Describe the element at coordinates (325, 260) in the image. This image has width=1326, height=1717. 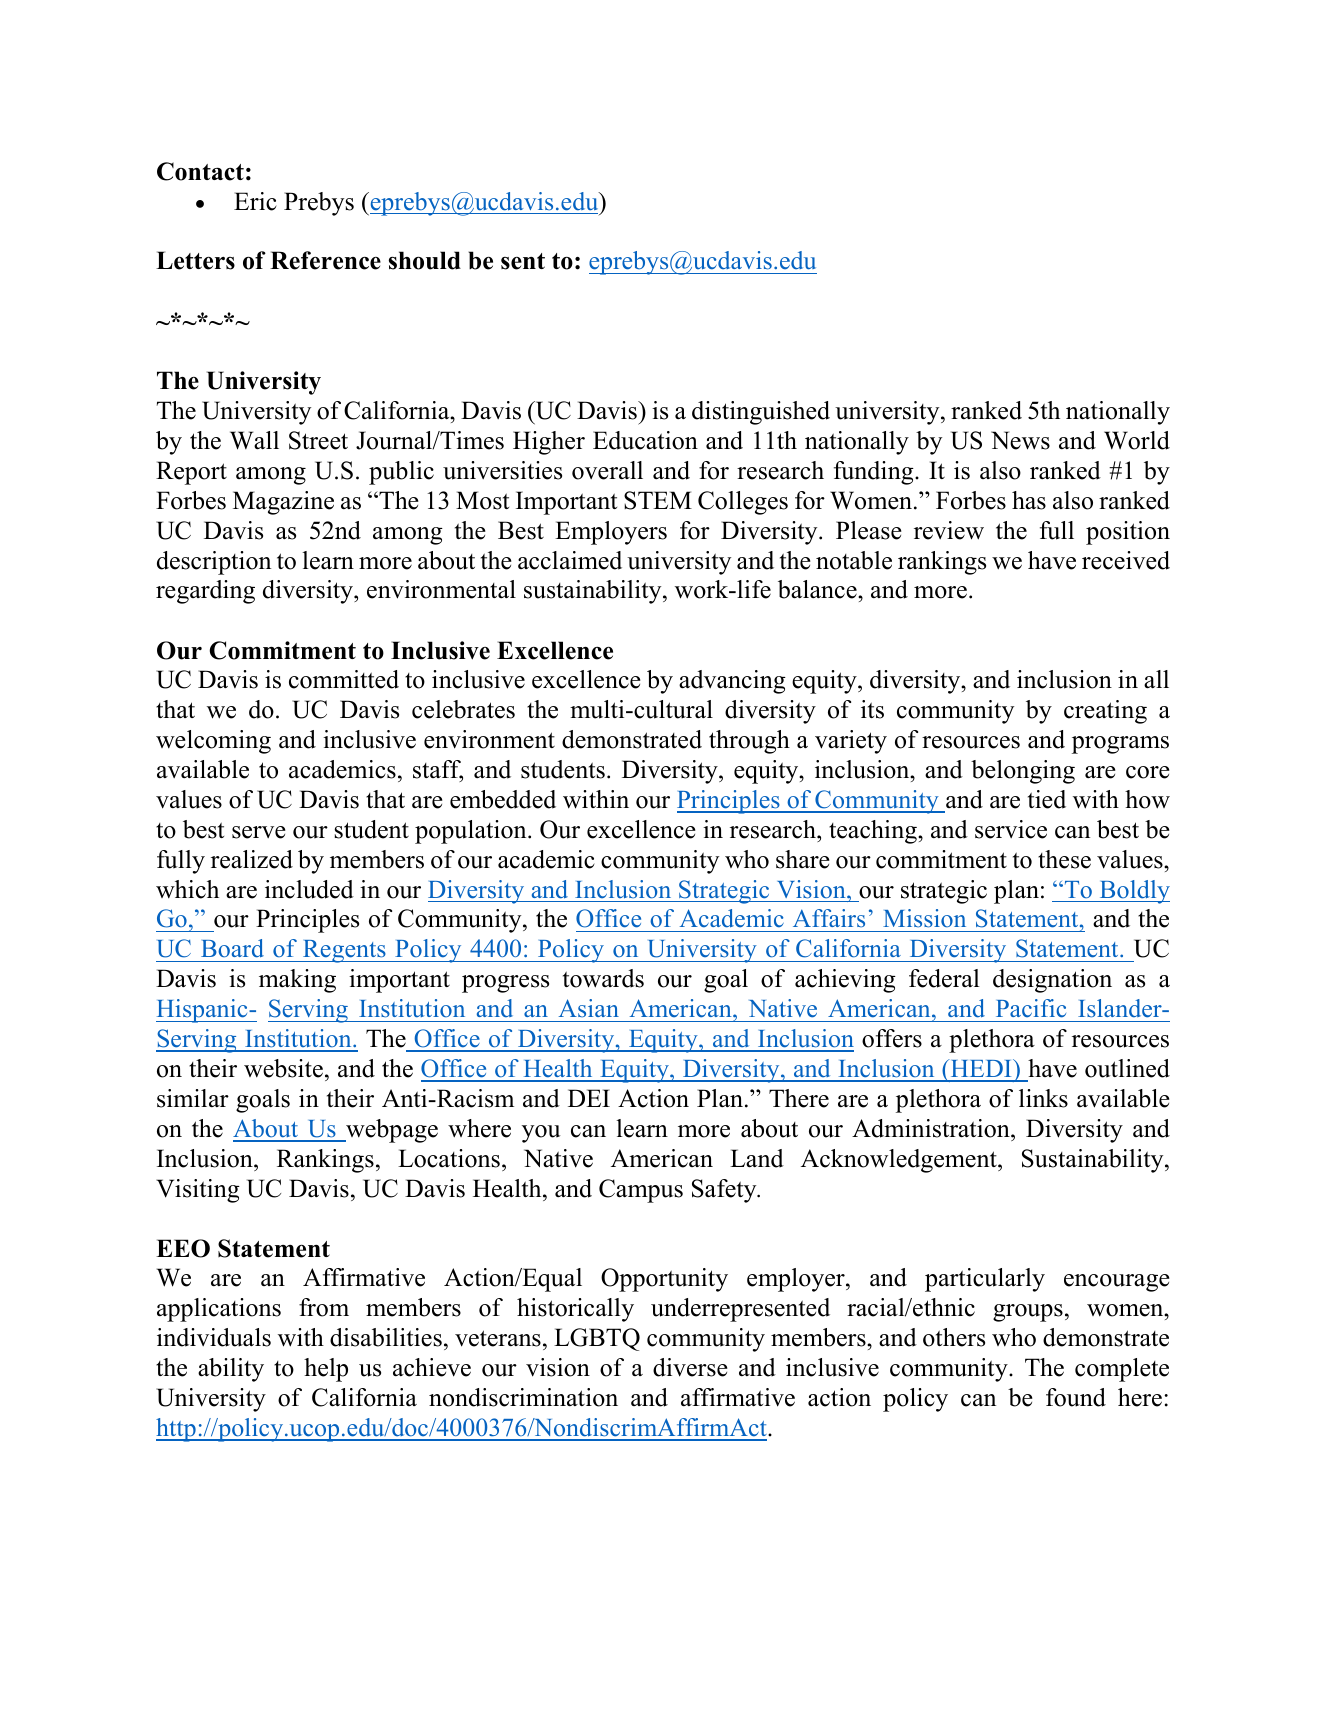
I see `Reference` at that location.
